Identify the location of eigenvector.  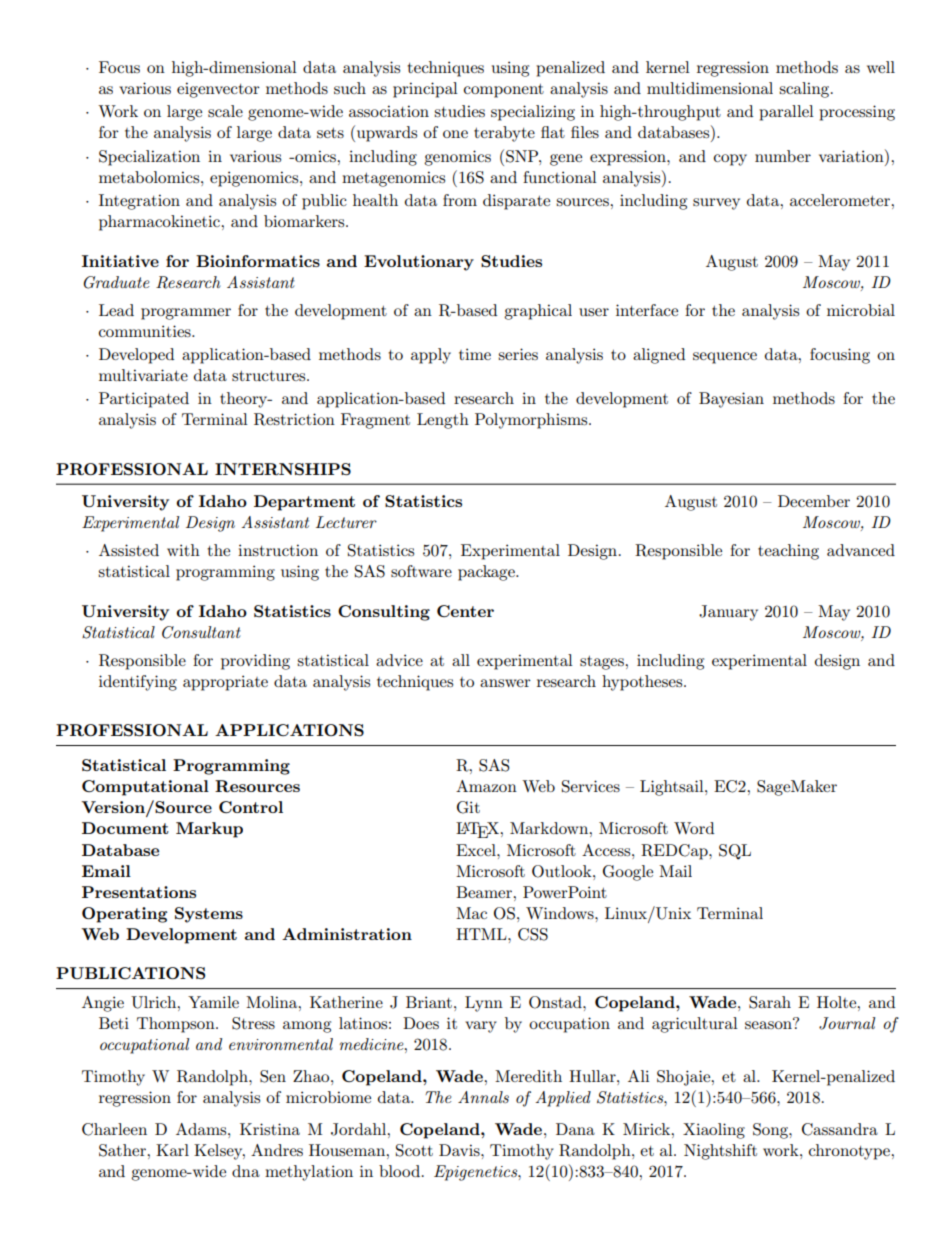
(218, 90).
